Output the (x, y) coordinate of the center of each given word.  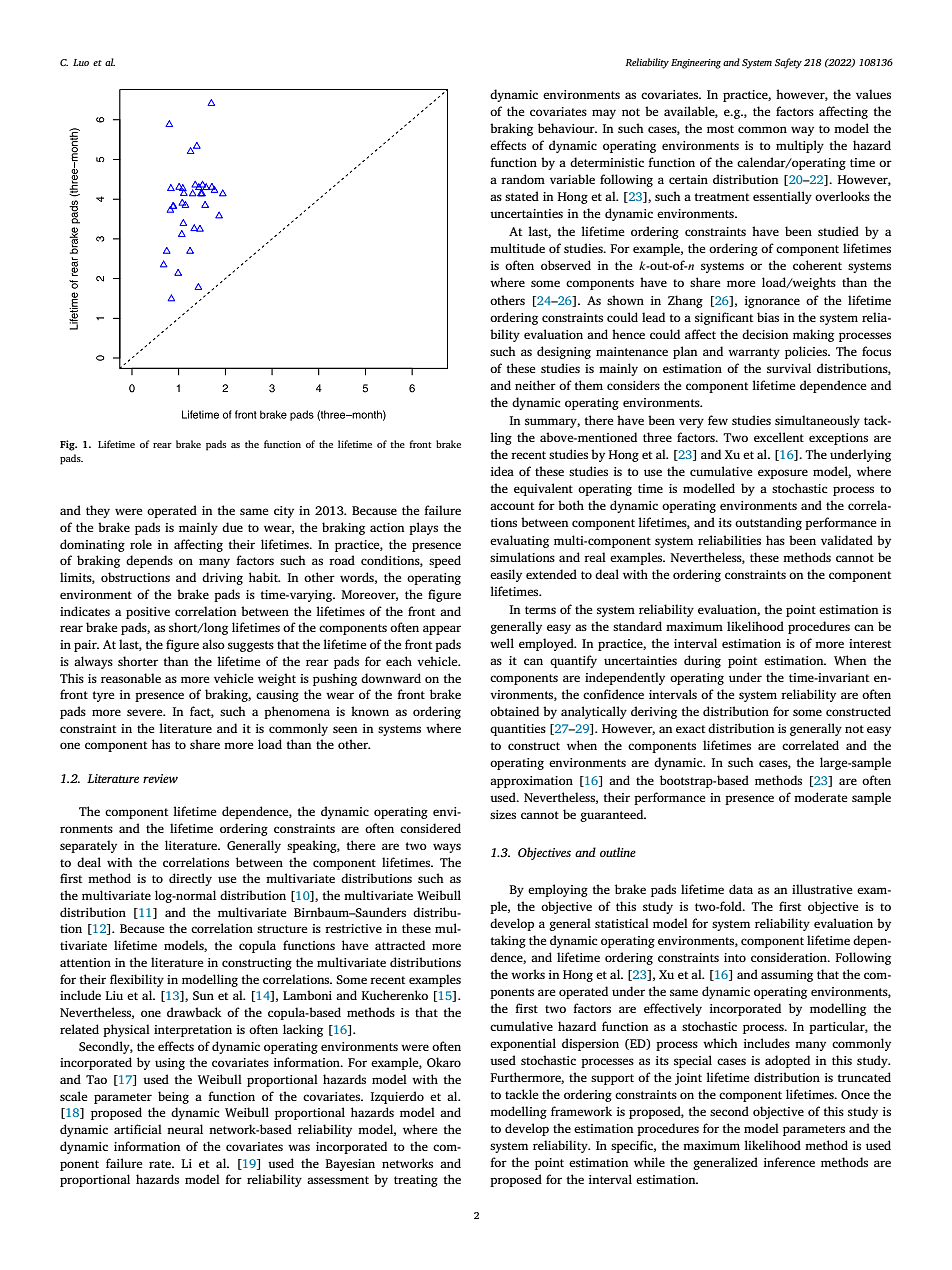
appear (442, 630)
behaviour (567, 128)
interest (870, 643)
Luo (81, 62)
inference (789, 1162)
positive (148, 613)
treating (416, 1181)
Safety (788, 63)
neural (185, 1129)
